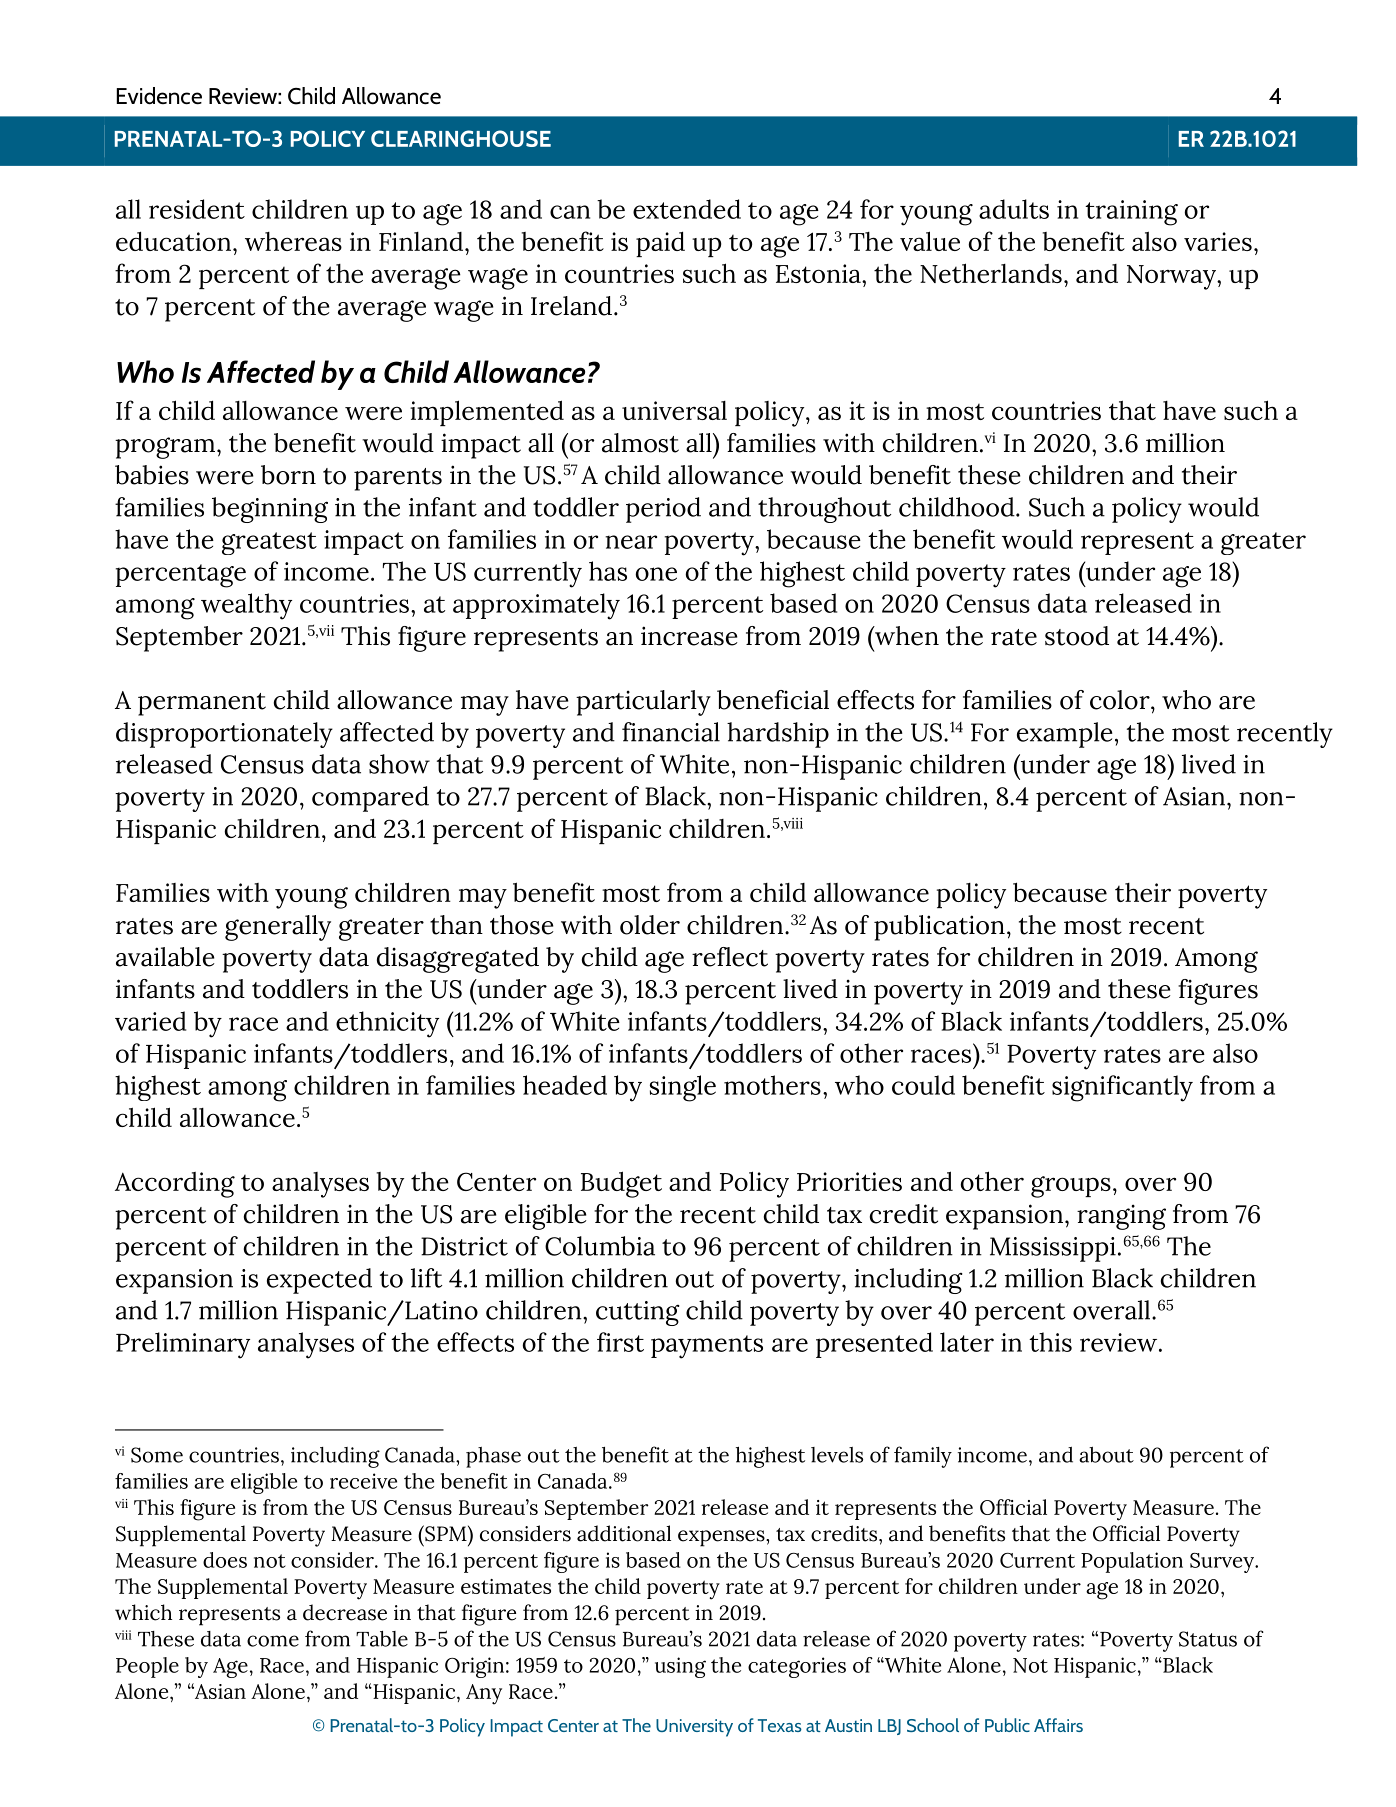 Image resolution: width=1396 pixels, height=1807 pixels. Describe the element at coordinates (1131, 213) in the screenshot. I see `training` at that location.
